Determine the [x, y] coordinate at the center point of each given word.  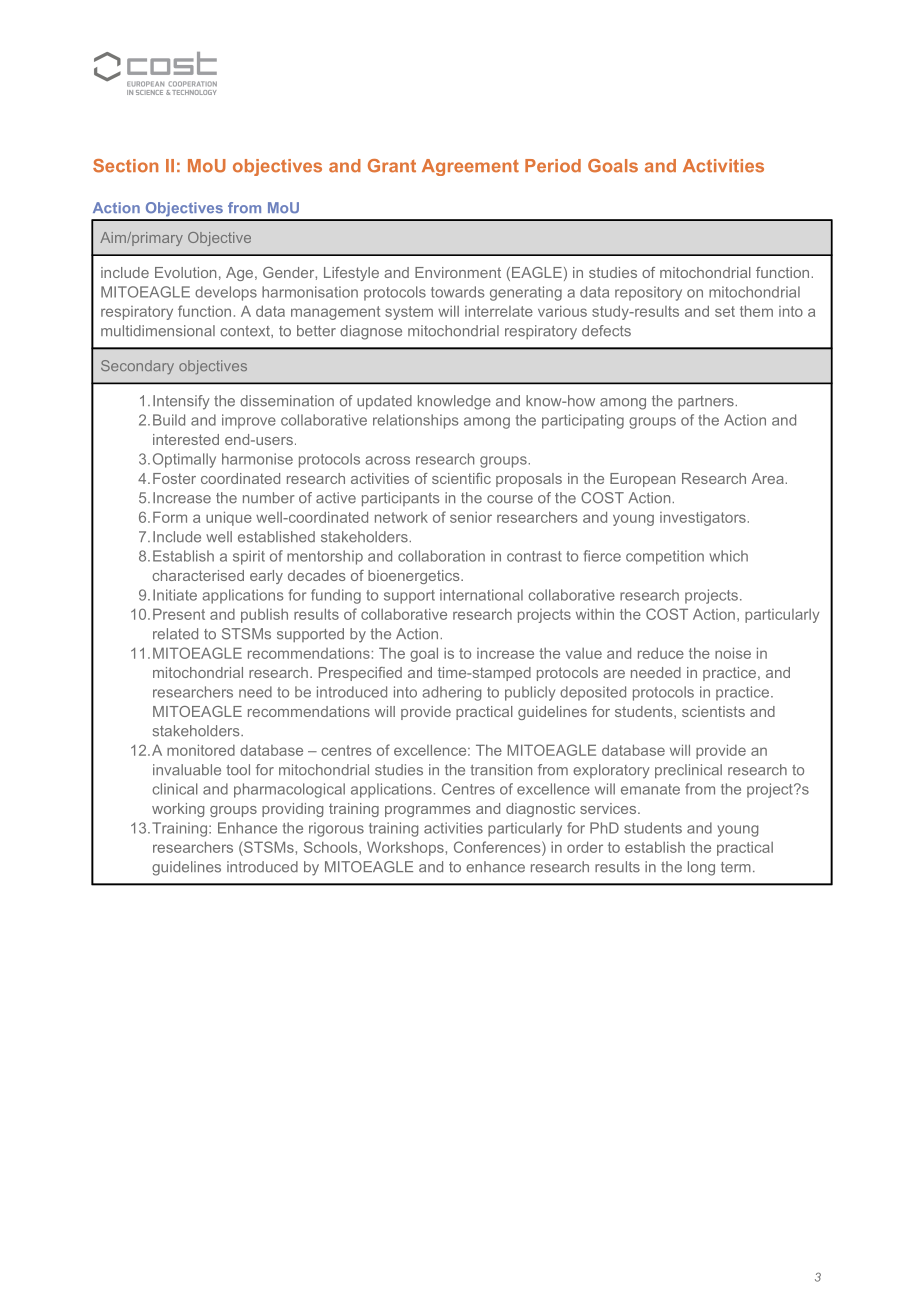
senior [471, 517]
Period [553, 166]
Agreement [470, 167]
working [178, 810]
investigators [703, 518]
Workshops [405, 848]
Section [125, 166]
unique [229, 518]
